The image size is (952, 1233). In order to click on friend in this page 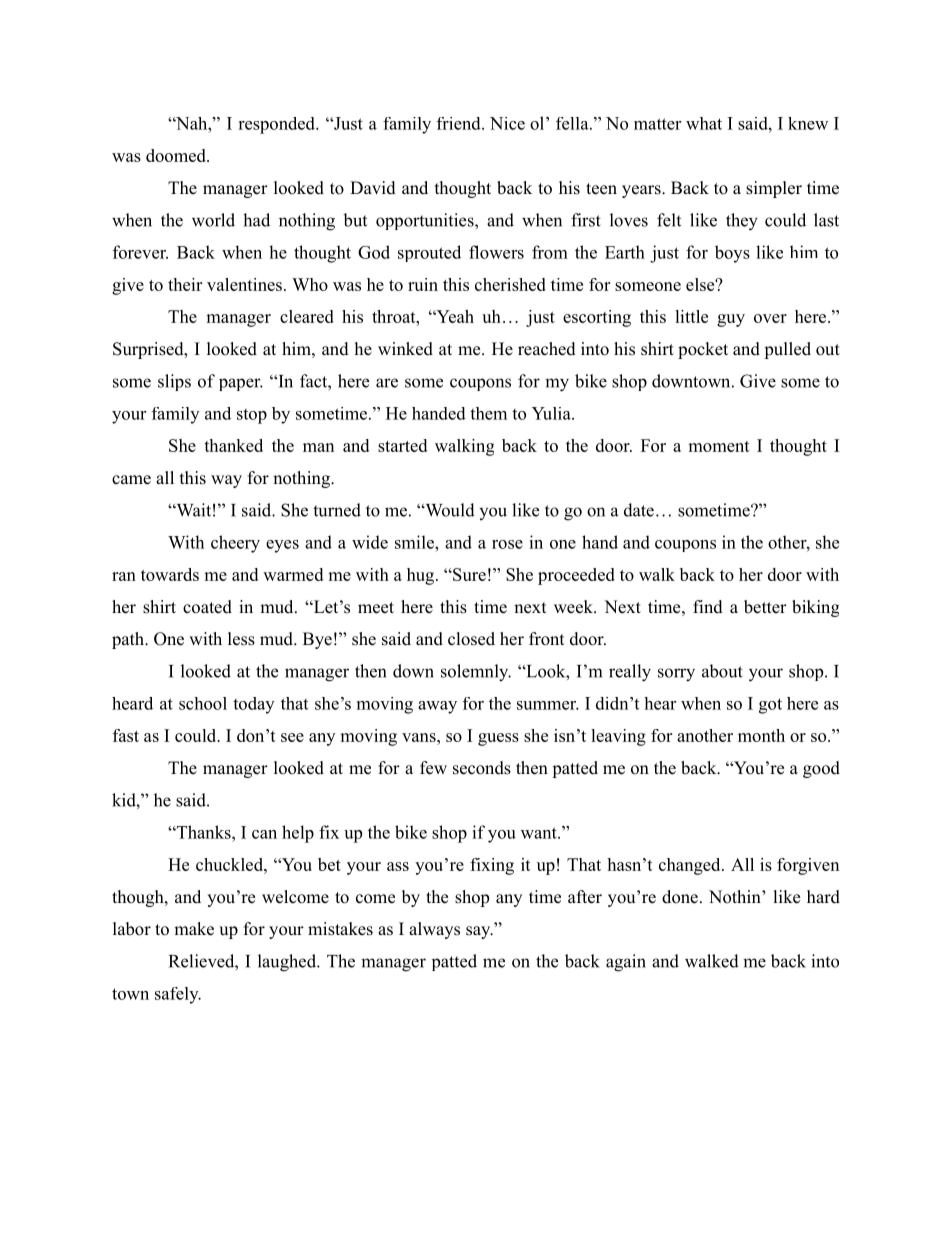, I will do `click(460, 123)`.
